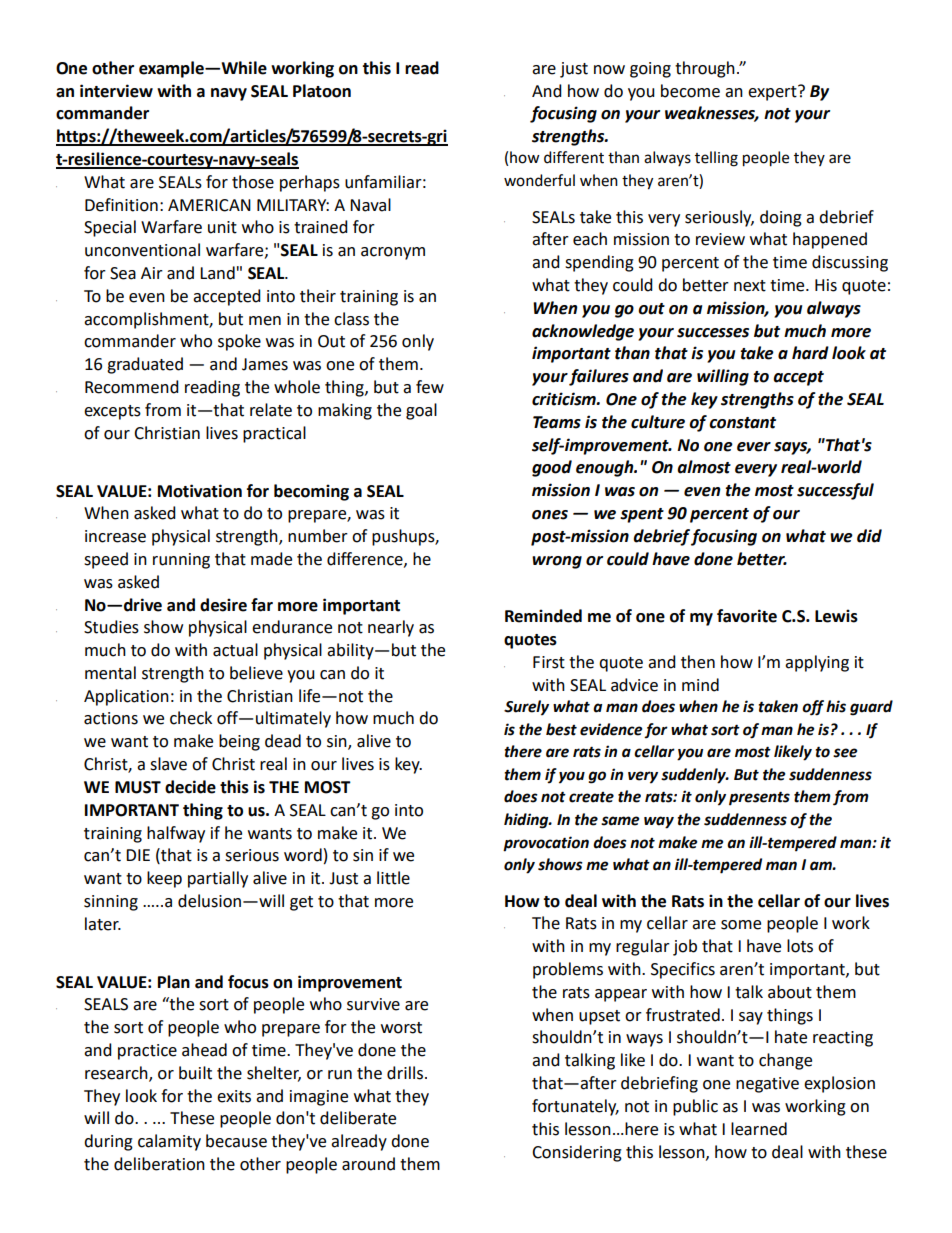 The height and width of the document is (1233, 952). I want to click on favorite, so click(747, 616).
